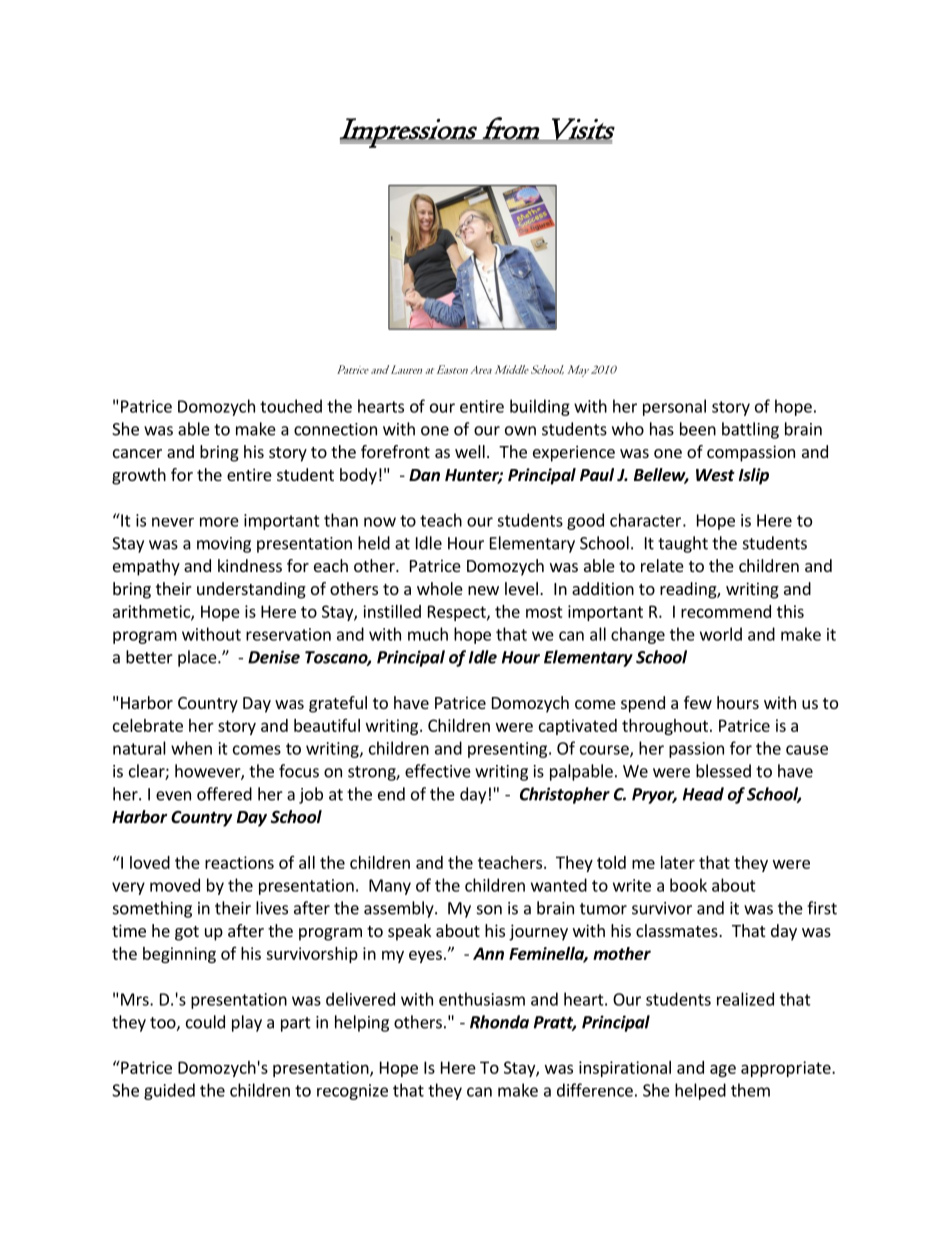 The image size is (952, 1233). What do you see at coordinates (198, 658) in the image?
I see `place` at bounding box center [198, 658].
